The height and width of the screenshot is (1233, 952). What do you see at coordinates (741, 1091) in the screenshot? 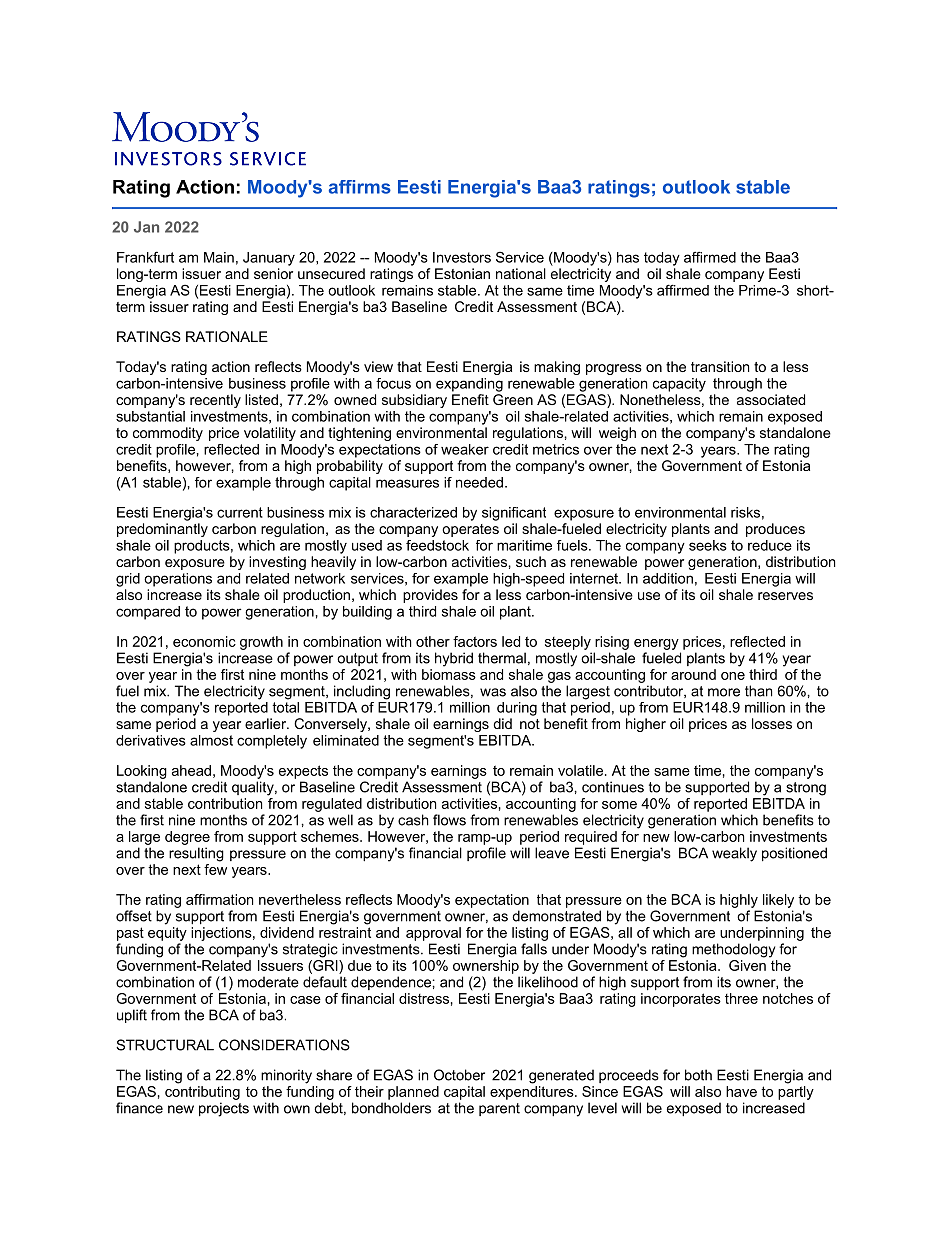
I see `have` at bounding box center [741, 1091].
